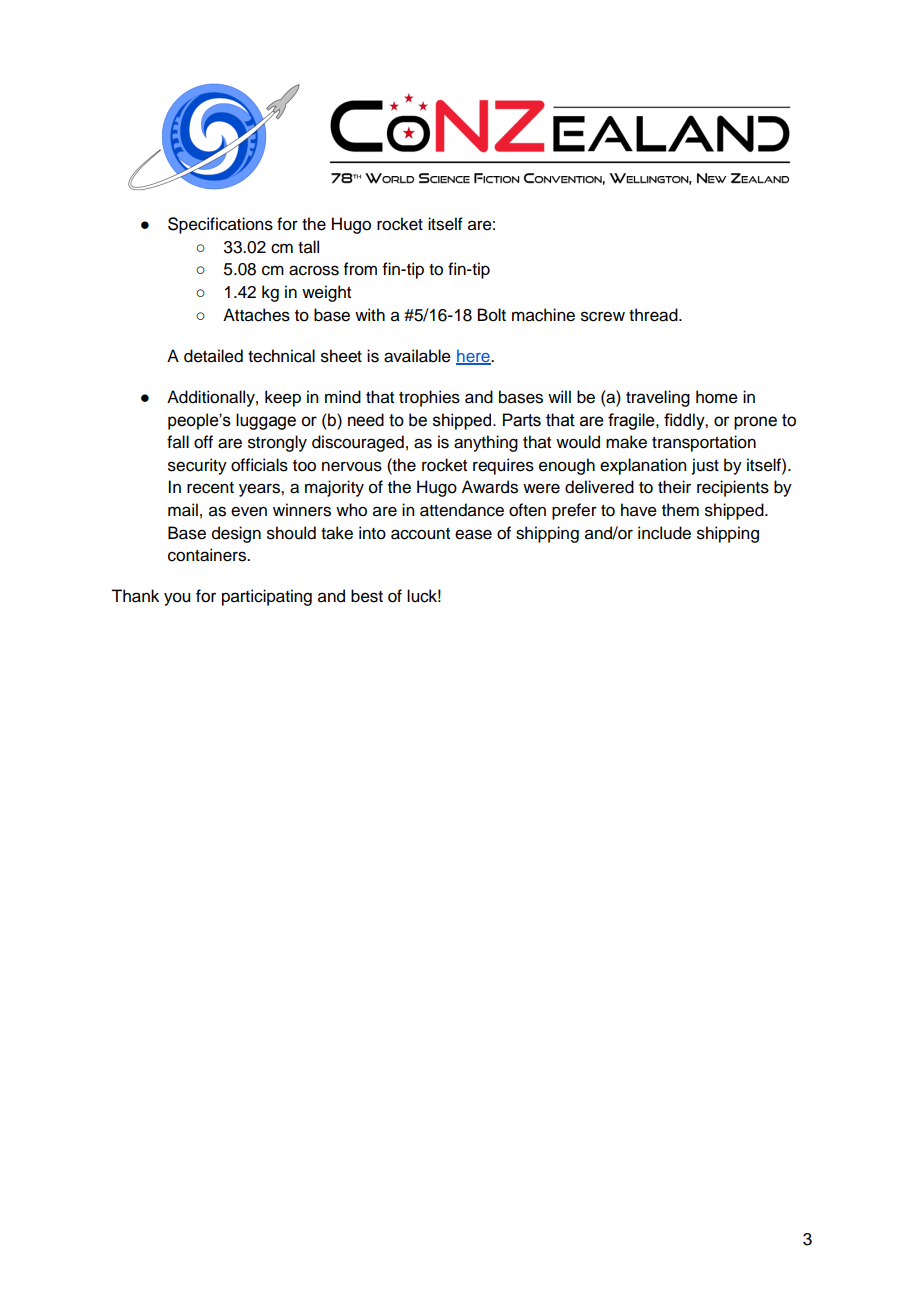  Describe the element at coordinates (664, 533) in the image. I see `include` at that location.
